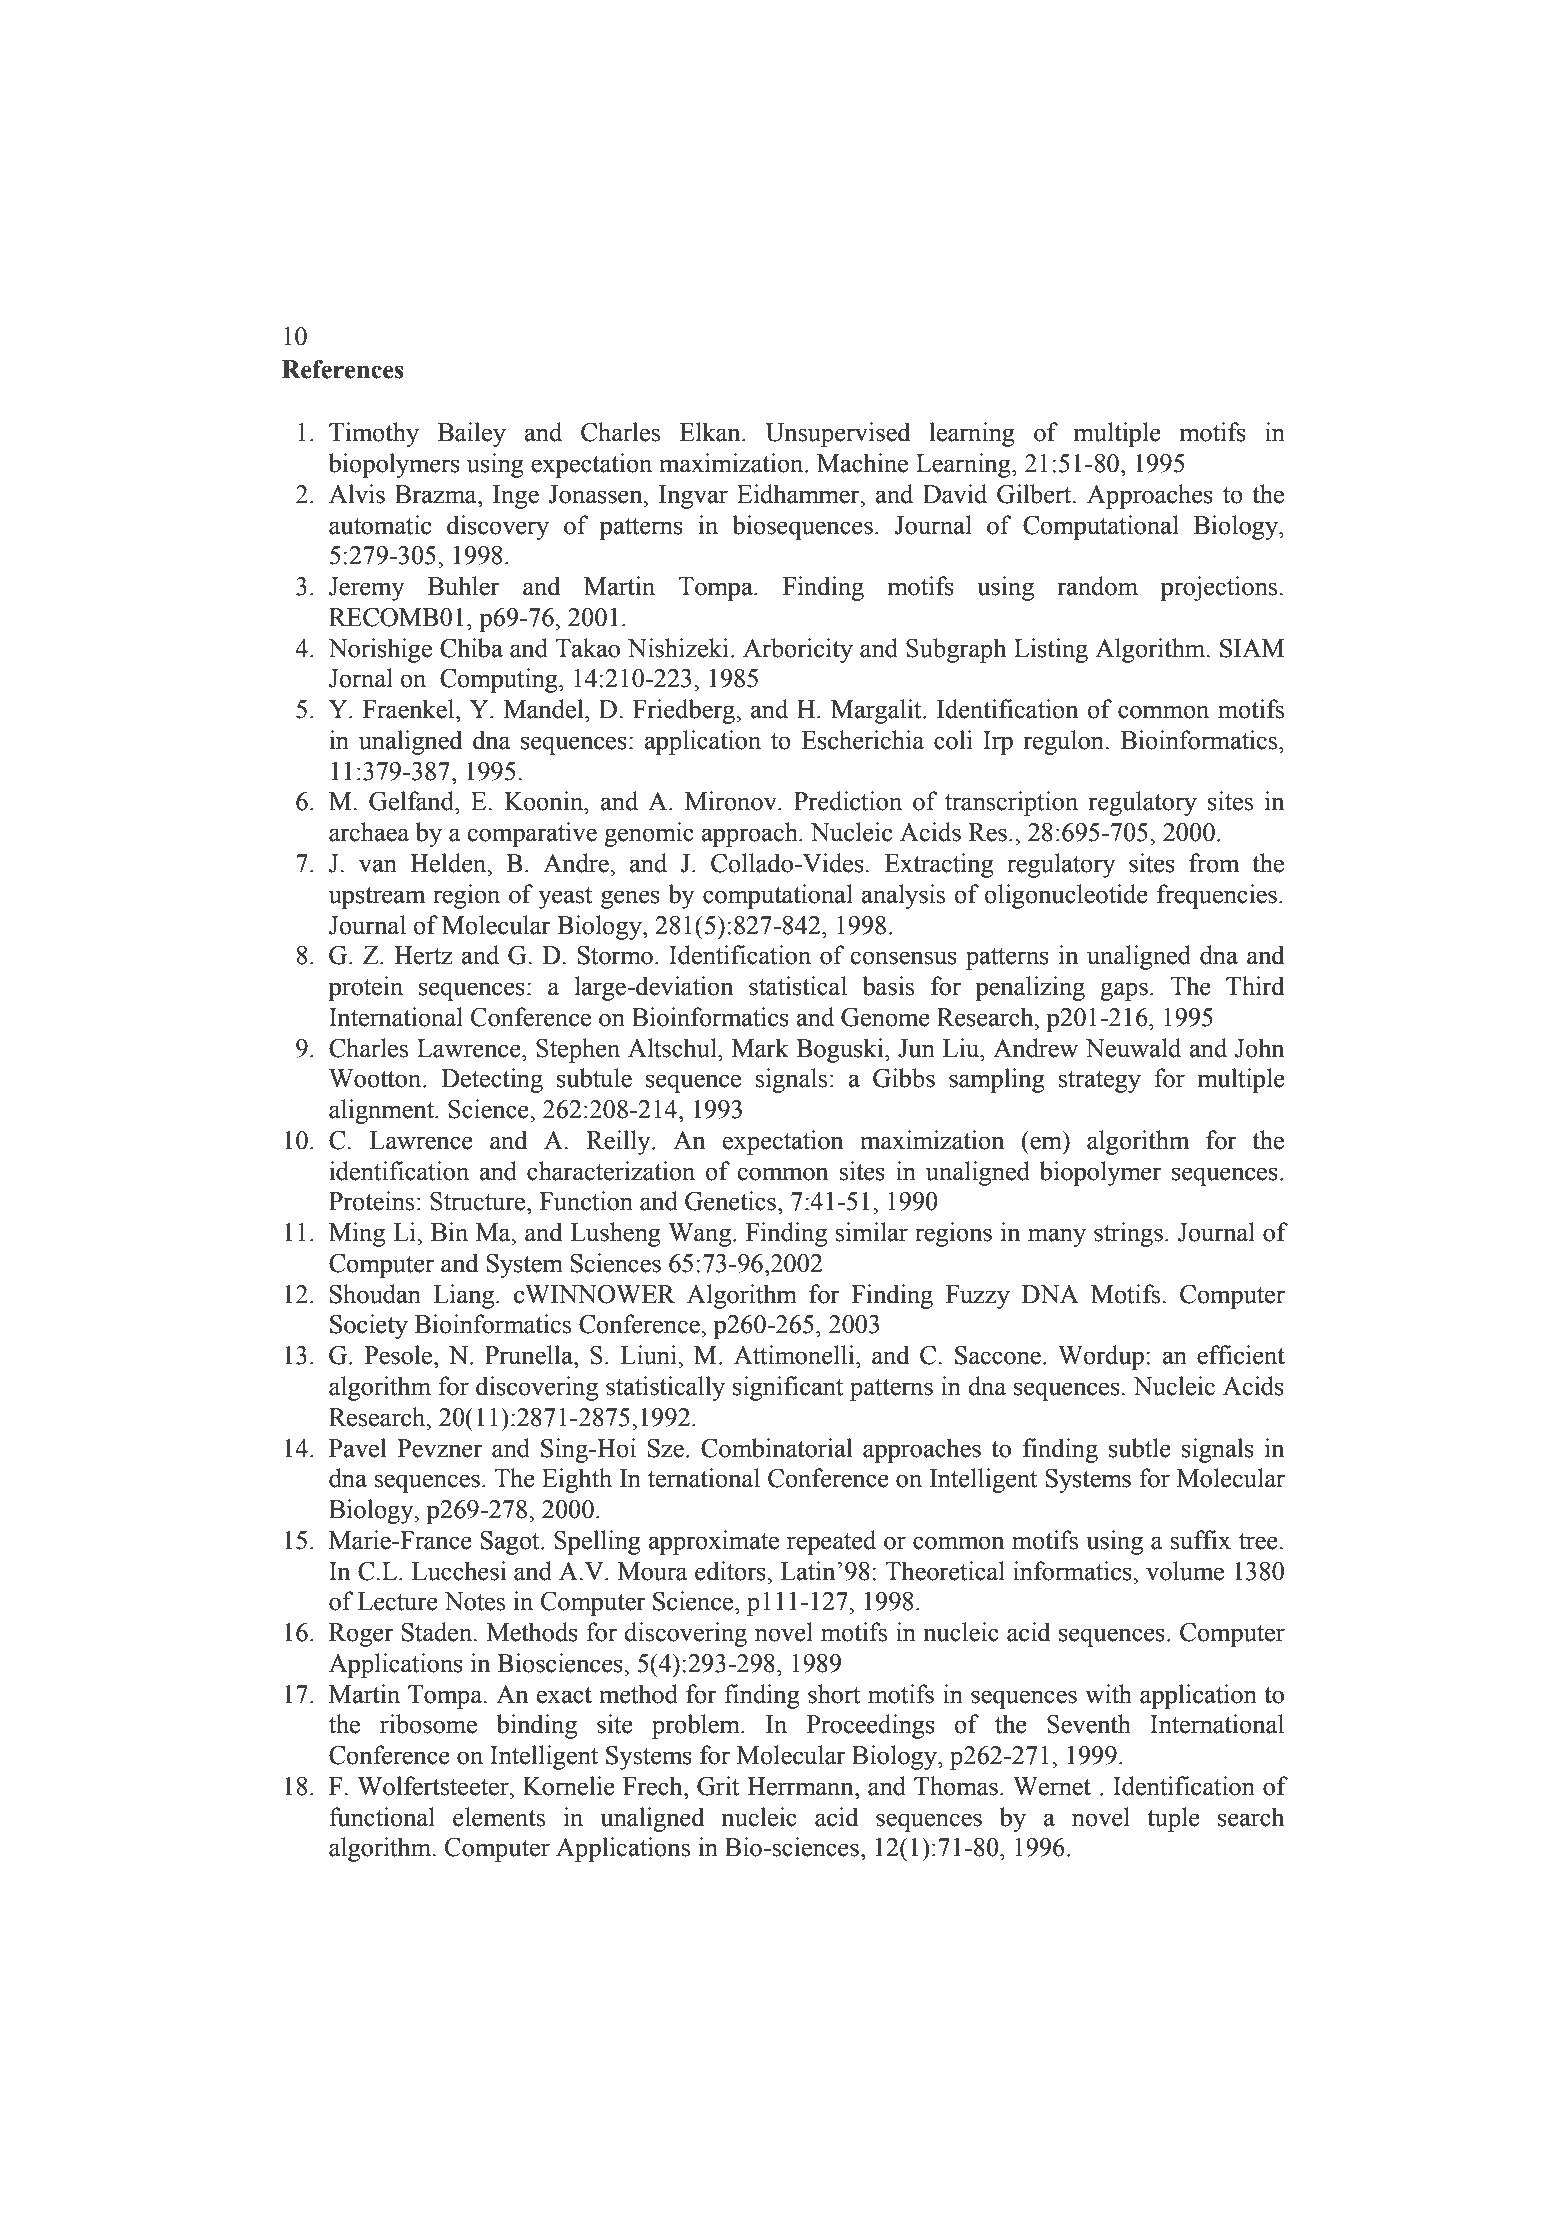  I want to click on Detecting, so click(492, 1080).
